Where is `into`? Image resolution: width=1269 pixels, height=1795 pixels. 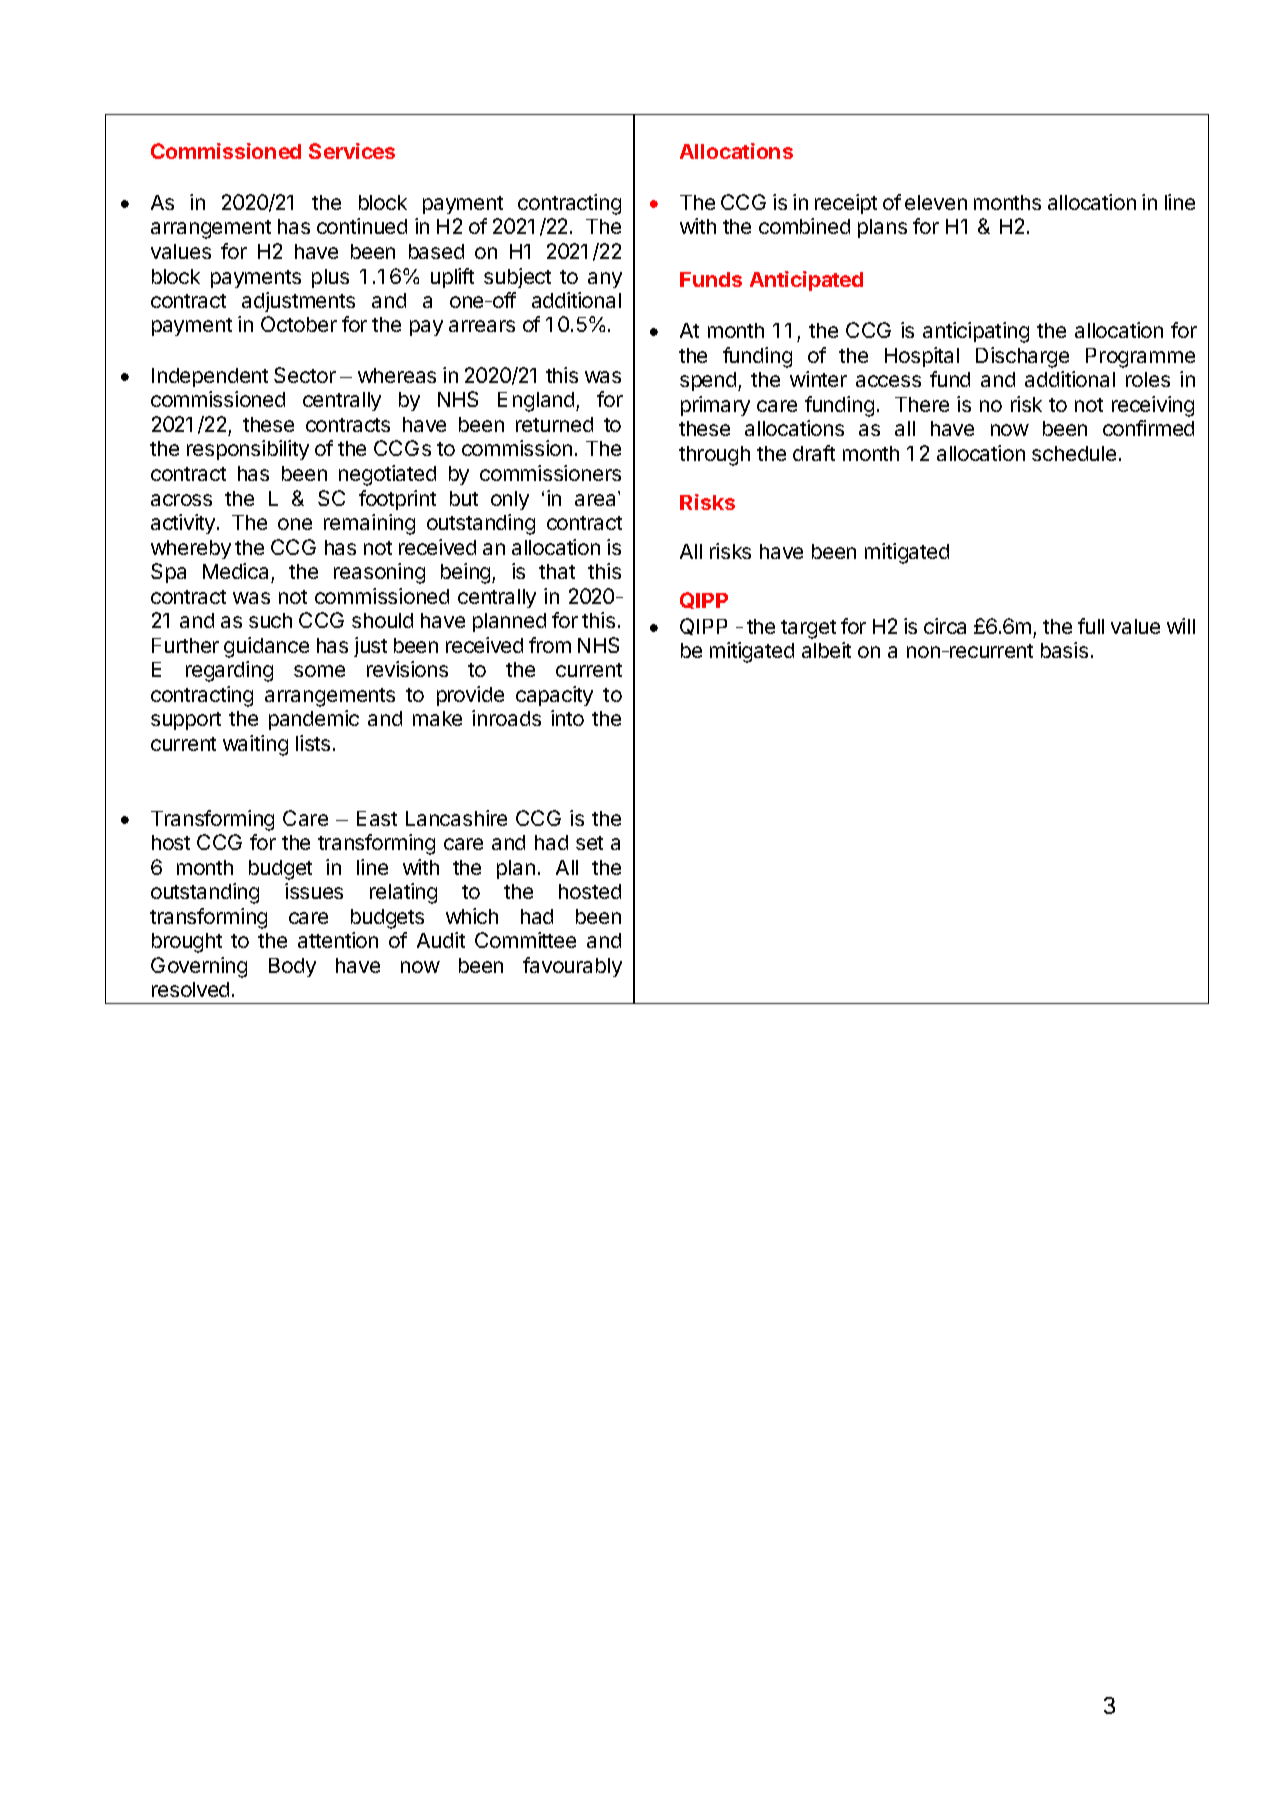 into is located at coordinates (567, 718).
